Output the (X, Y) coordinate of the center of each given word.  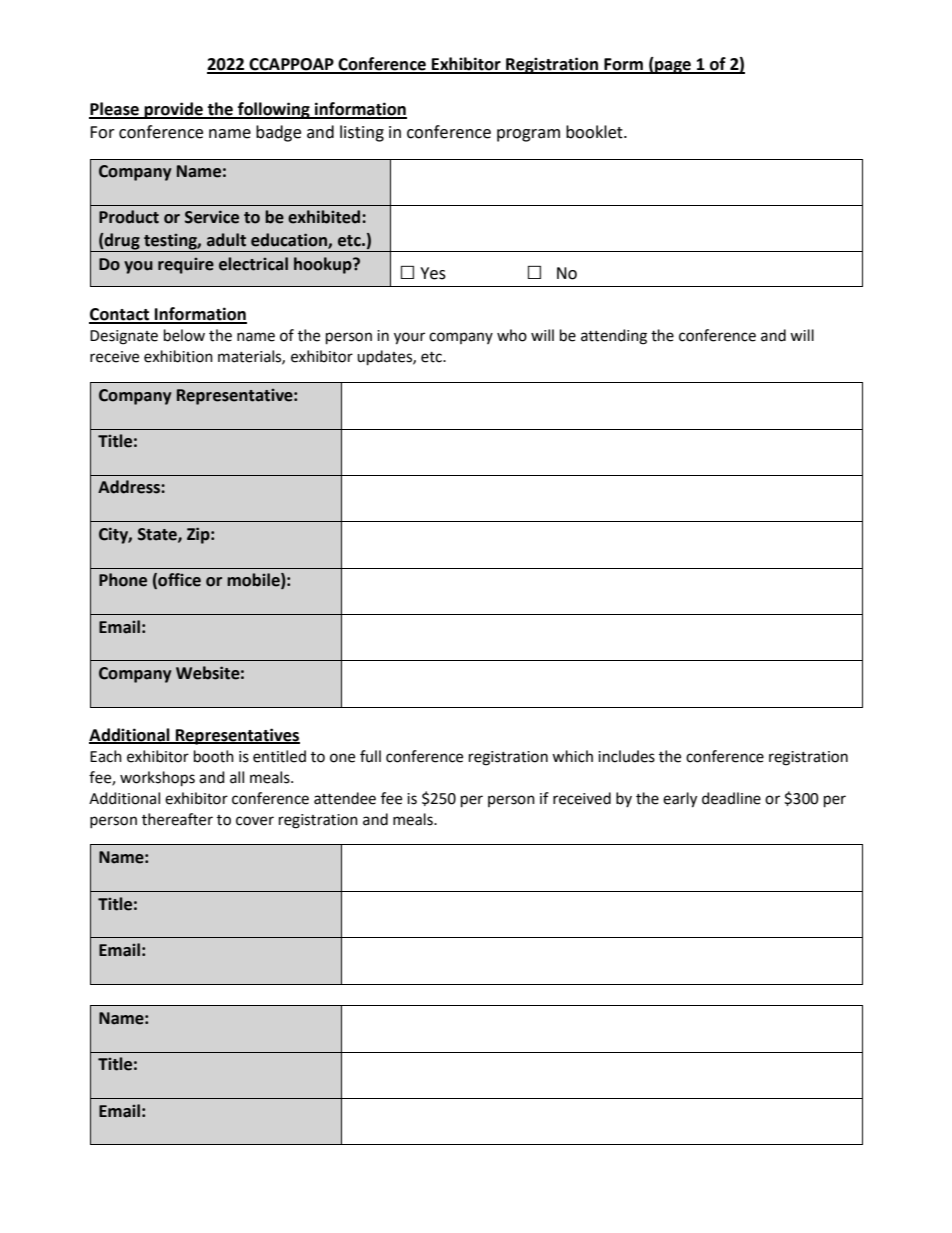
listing (362, 133)
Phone (123, 580)
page (673, 67)
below (184, 335)
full (370, 756)
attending (614, 337)
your (409, 338)
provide (173, 110)
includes (626, 756)
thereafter (177, 819)
